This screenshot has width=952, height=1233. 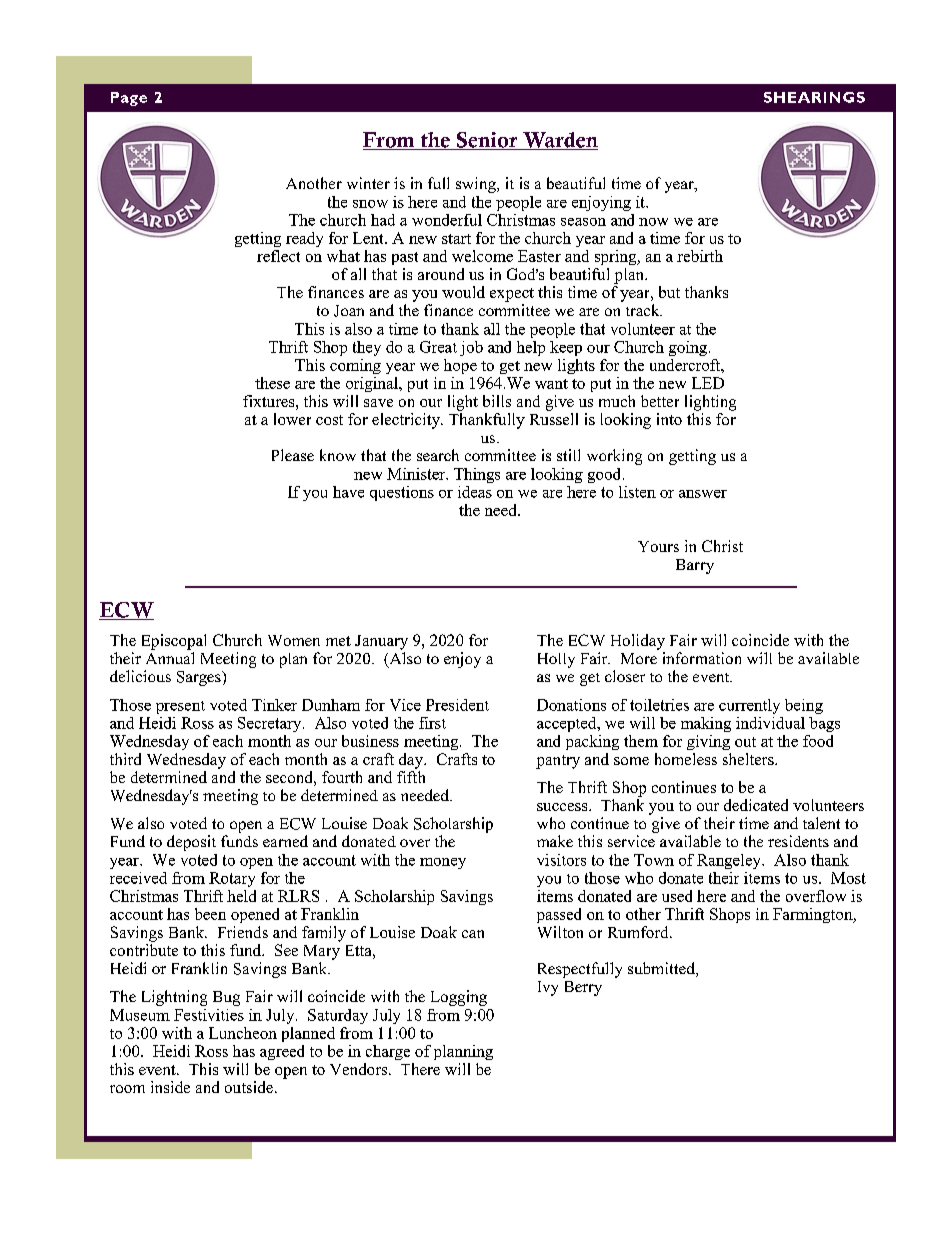 What do you see at coordinates (243, 1033) in the screenshot?
I see `Luncheon` at bounding box center [243, 1033].
